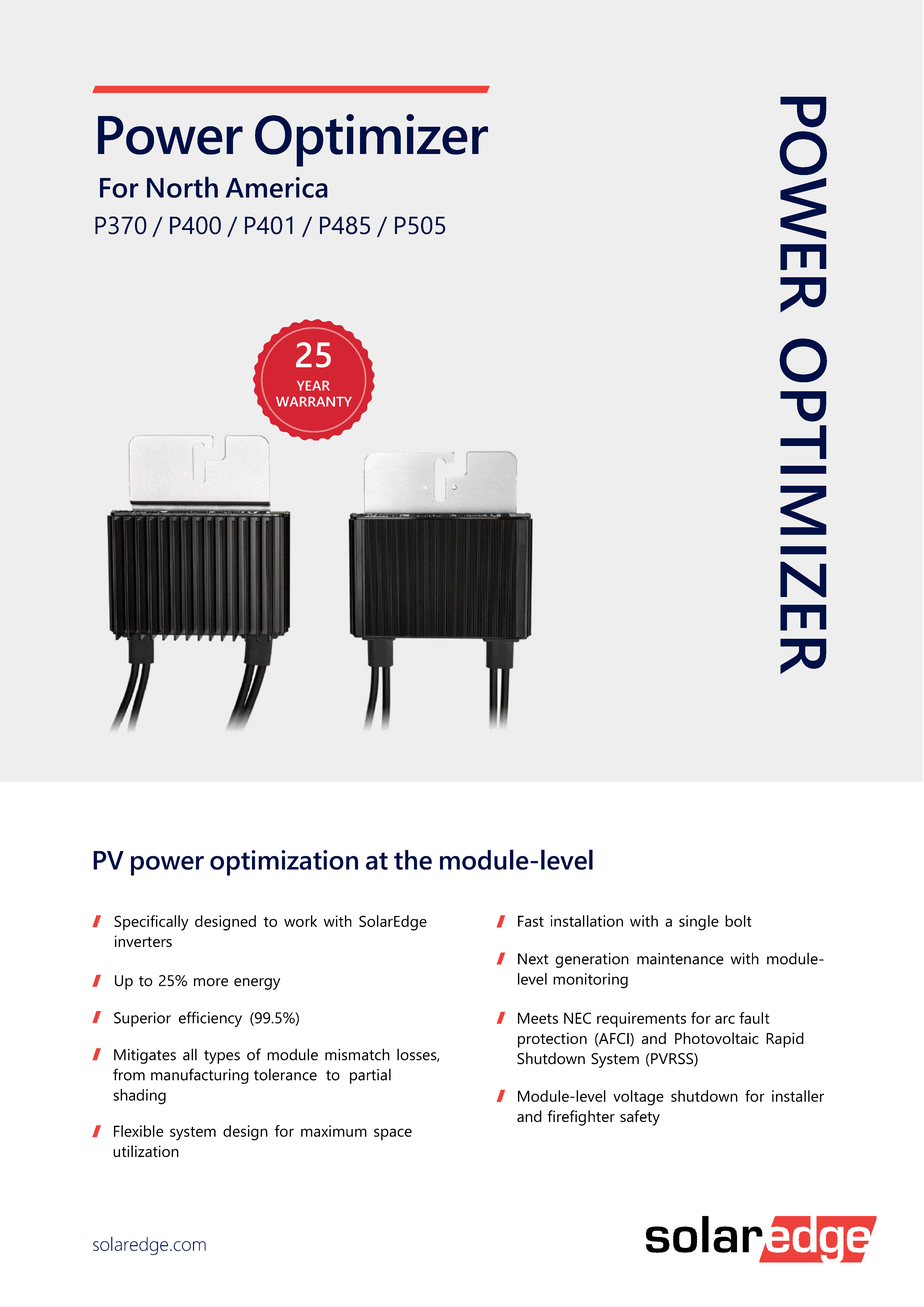 This screenshot has width=924, height=1307. Describe the element at coordinates (284, 863) in the screenshot. I see `optimization` at that location.
